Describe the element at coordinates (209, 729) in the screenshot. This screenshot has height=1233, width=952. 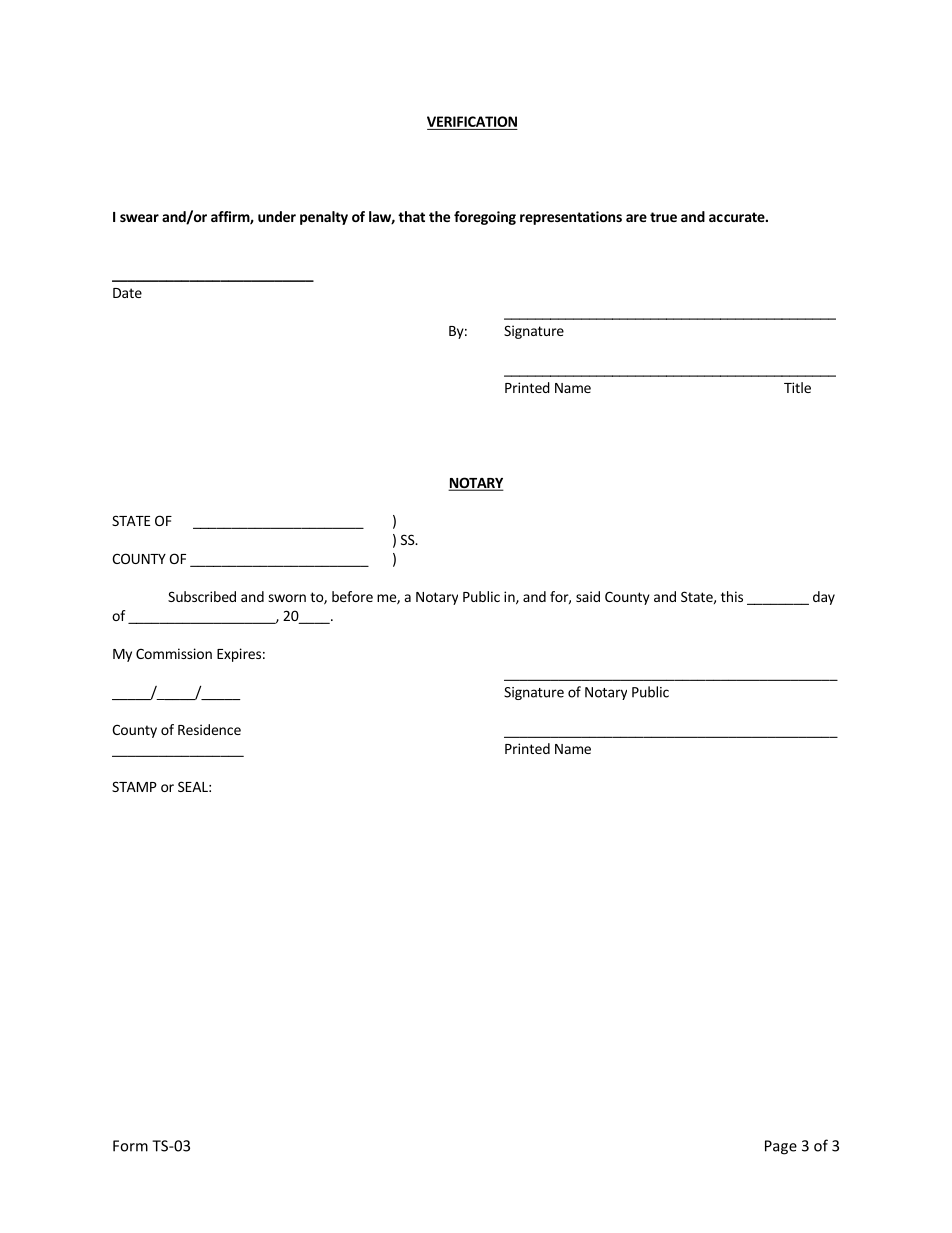
I see `Residence` at that location.
